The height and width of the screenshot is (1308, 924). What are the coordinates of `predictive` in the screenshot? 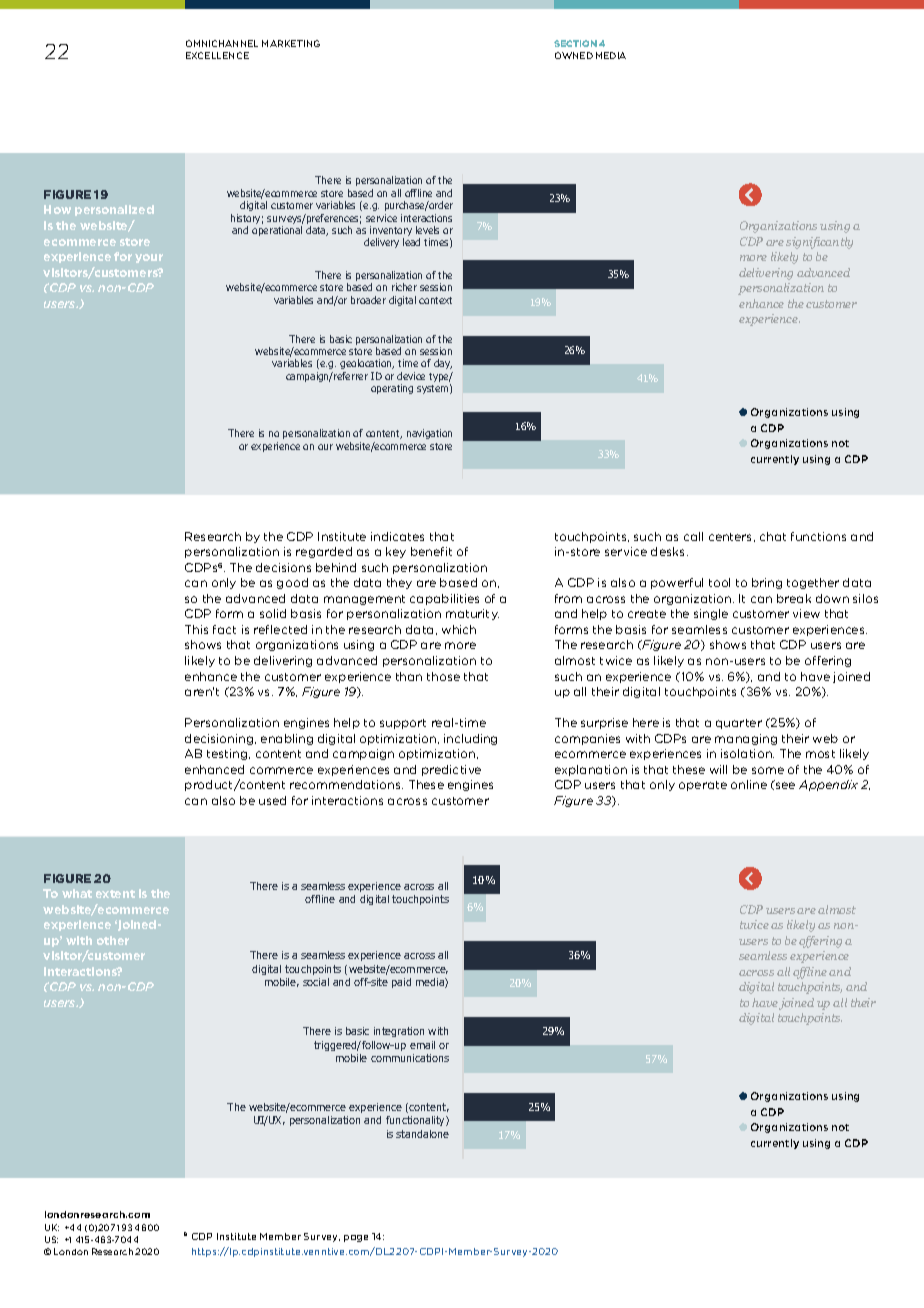 It's located at (451, 770).
